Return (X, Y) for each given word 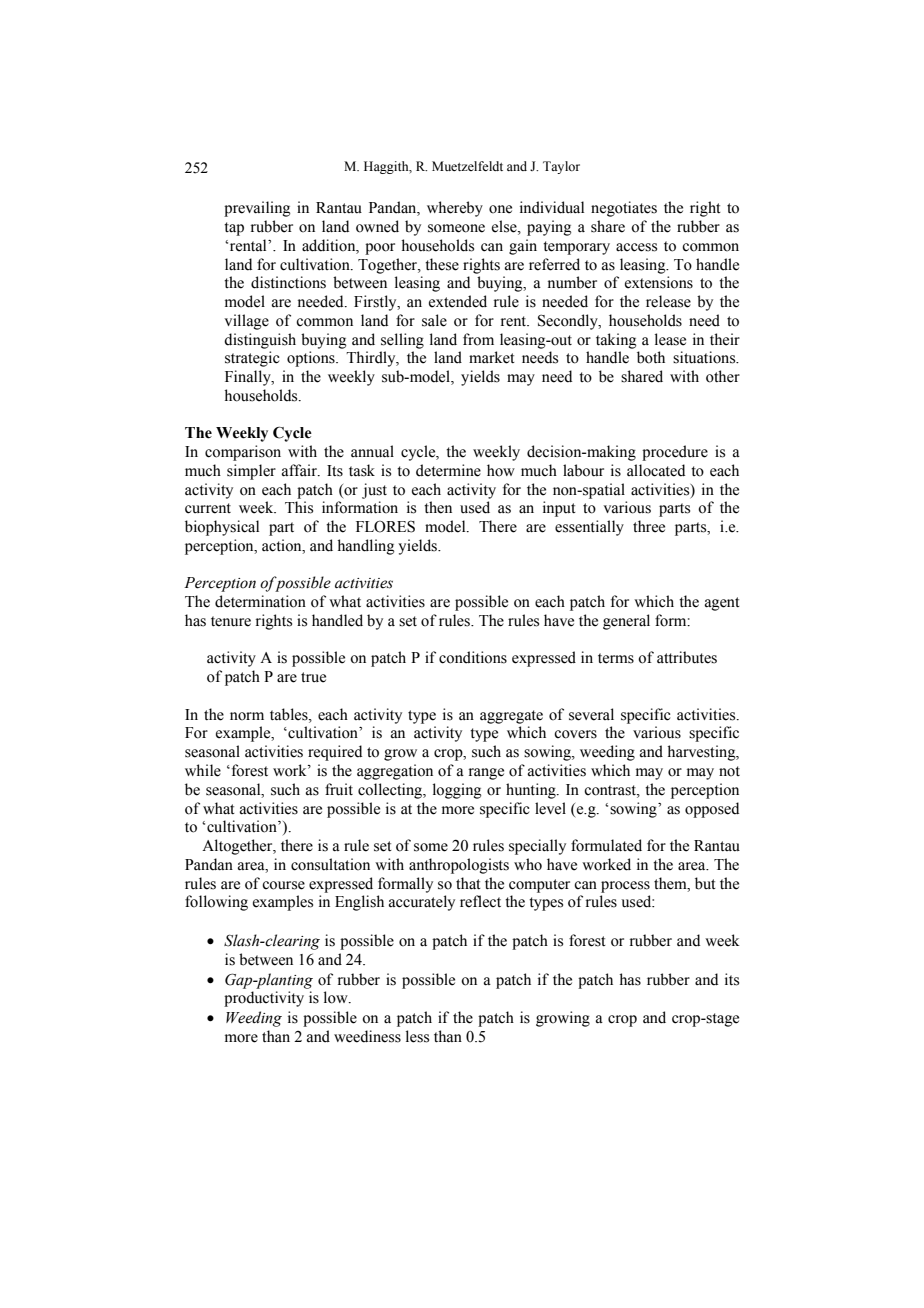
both (651, 357)
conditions (473, 657)
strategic (252, 359)
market (492, 357)
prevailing (257, 209)
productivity (264, 999)
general (626, 622)
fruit (339, 789)
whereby (455, 209)
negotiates (624, 209)
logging (457, 791)
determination (260, 601)
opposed (712, 810)
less (417, 1036)
